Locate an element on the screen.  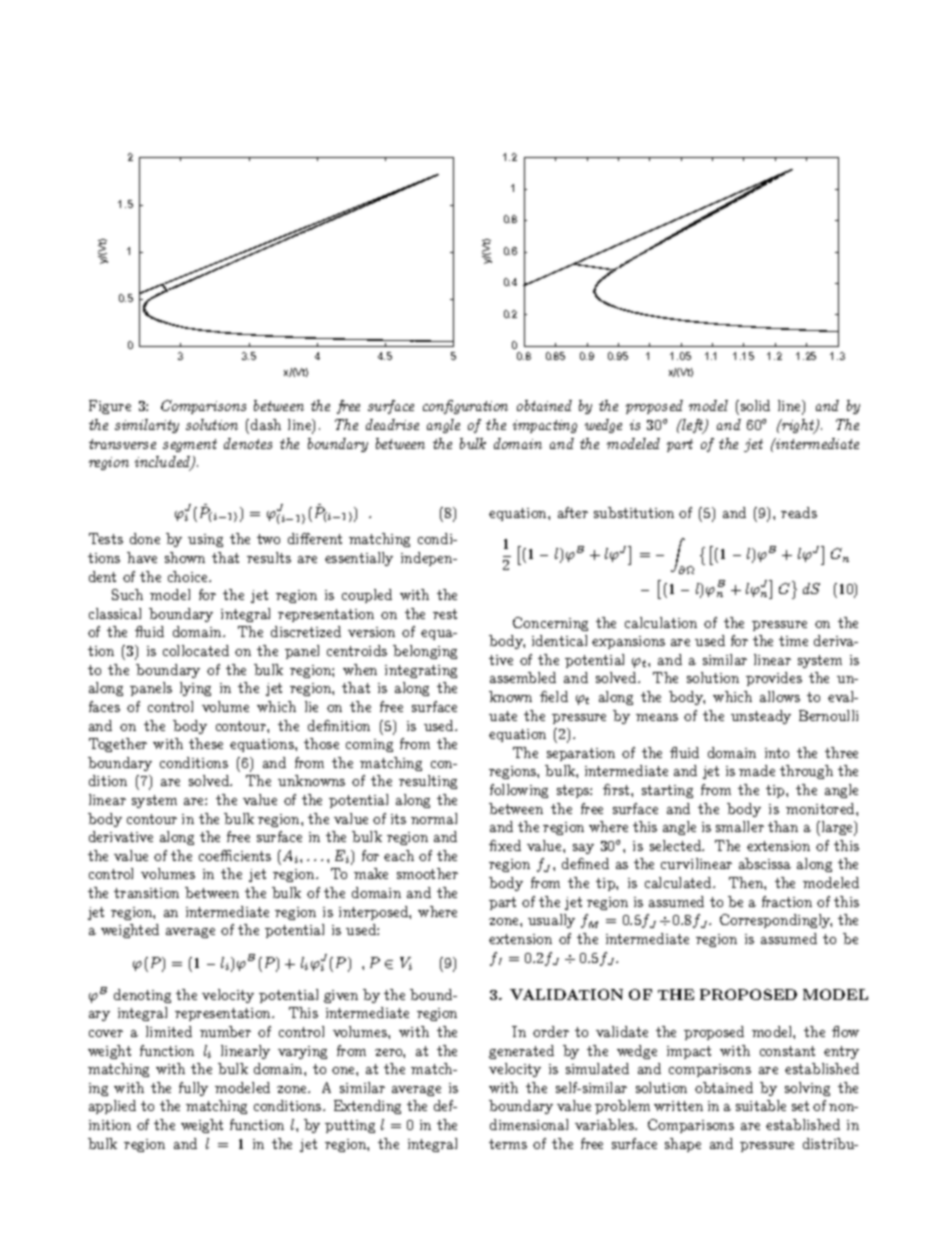
right is located at coordinates (798, 426).
